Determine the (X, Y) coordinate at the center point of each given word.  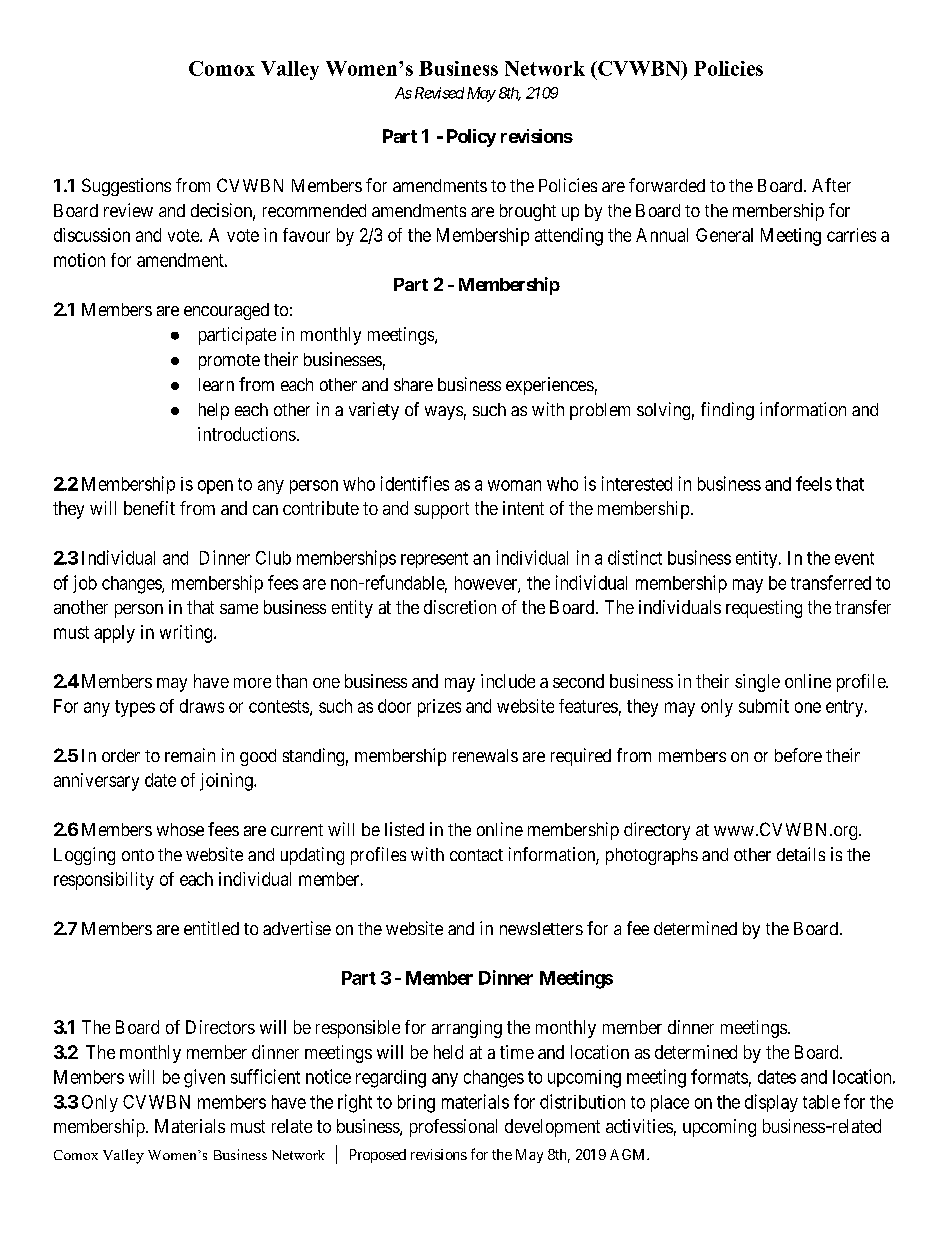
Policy (471, 138)
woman (514, 485)
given (204, 1078)
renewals (485, 755)
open (215, 487)
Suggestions (126, 187)
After (831, 185)
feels (814, 483)
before (798, 755)
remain (190, 755)
